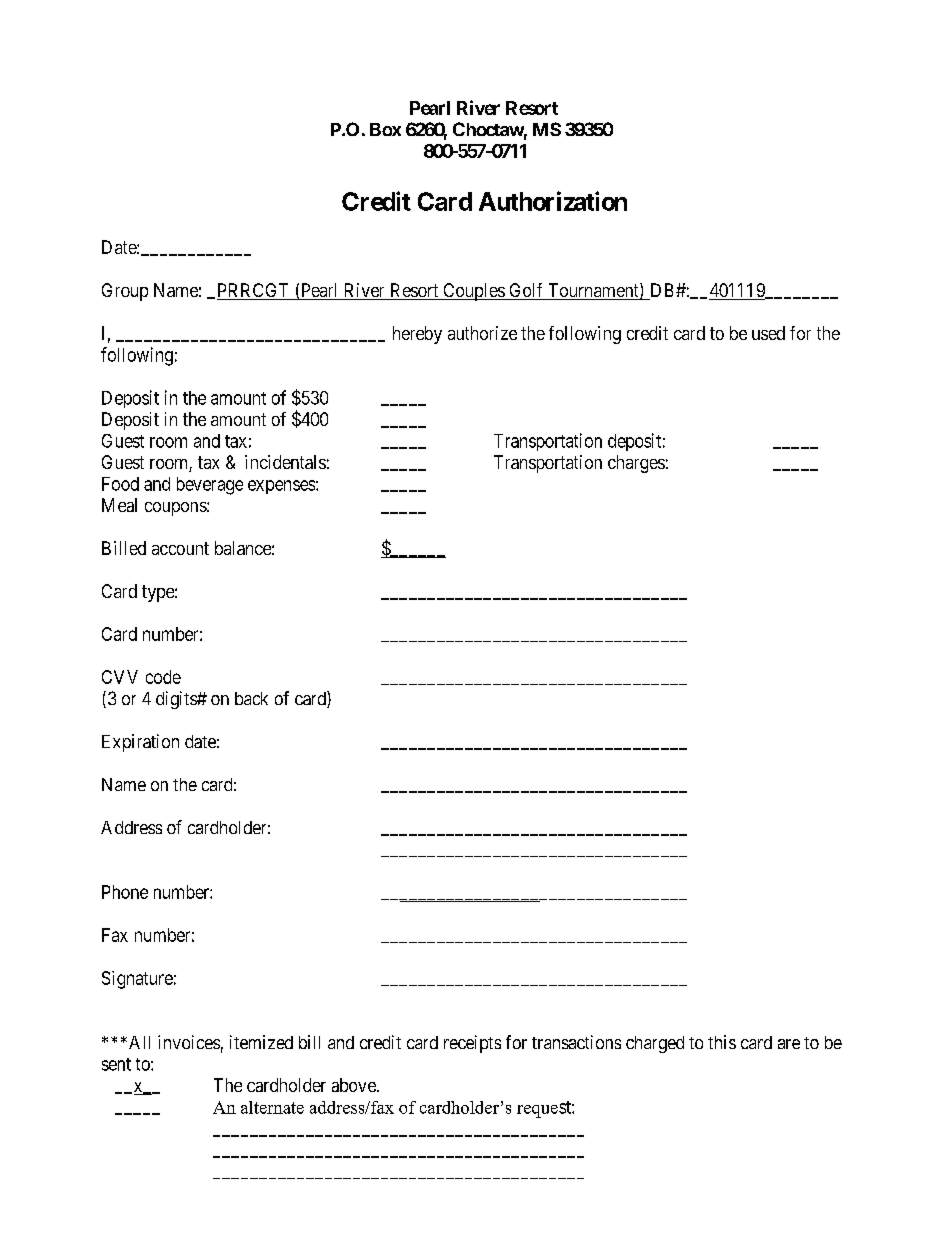 This screenshot has width=952, height=1233. Describe the element at coordinates (285, 462) in the screenshot. I see `incidentals` at that location.
